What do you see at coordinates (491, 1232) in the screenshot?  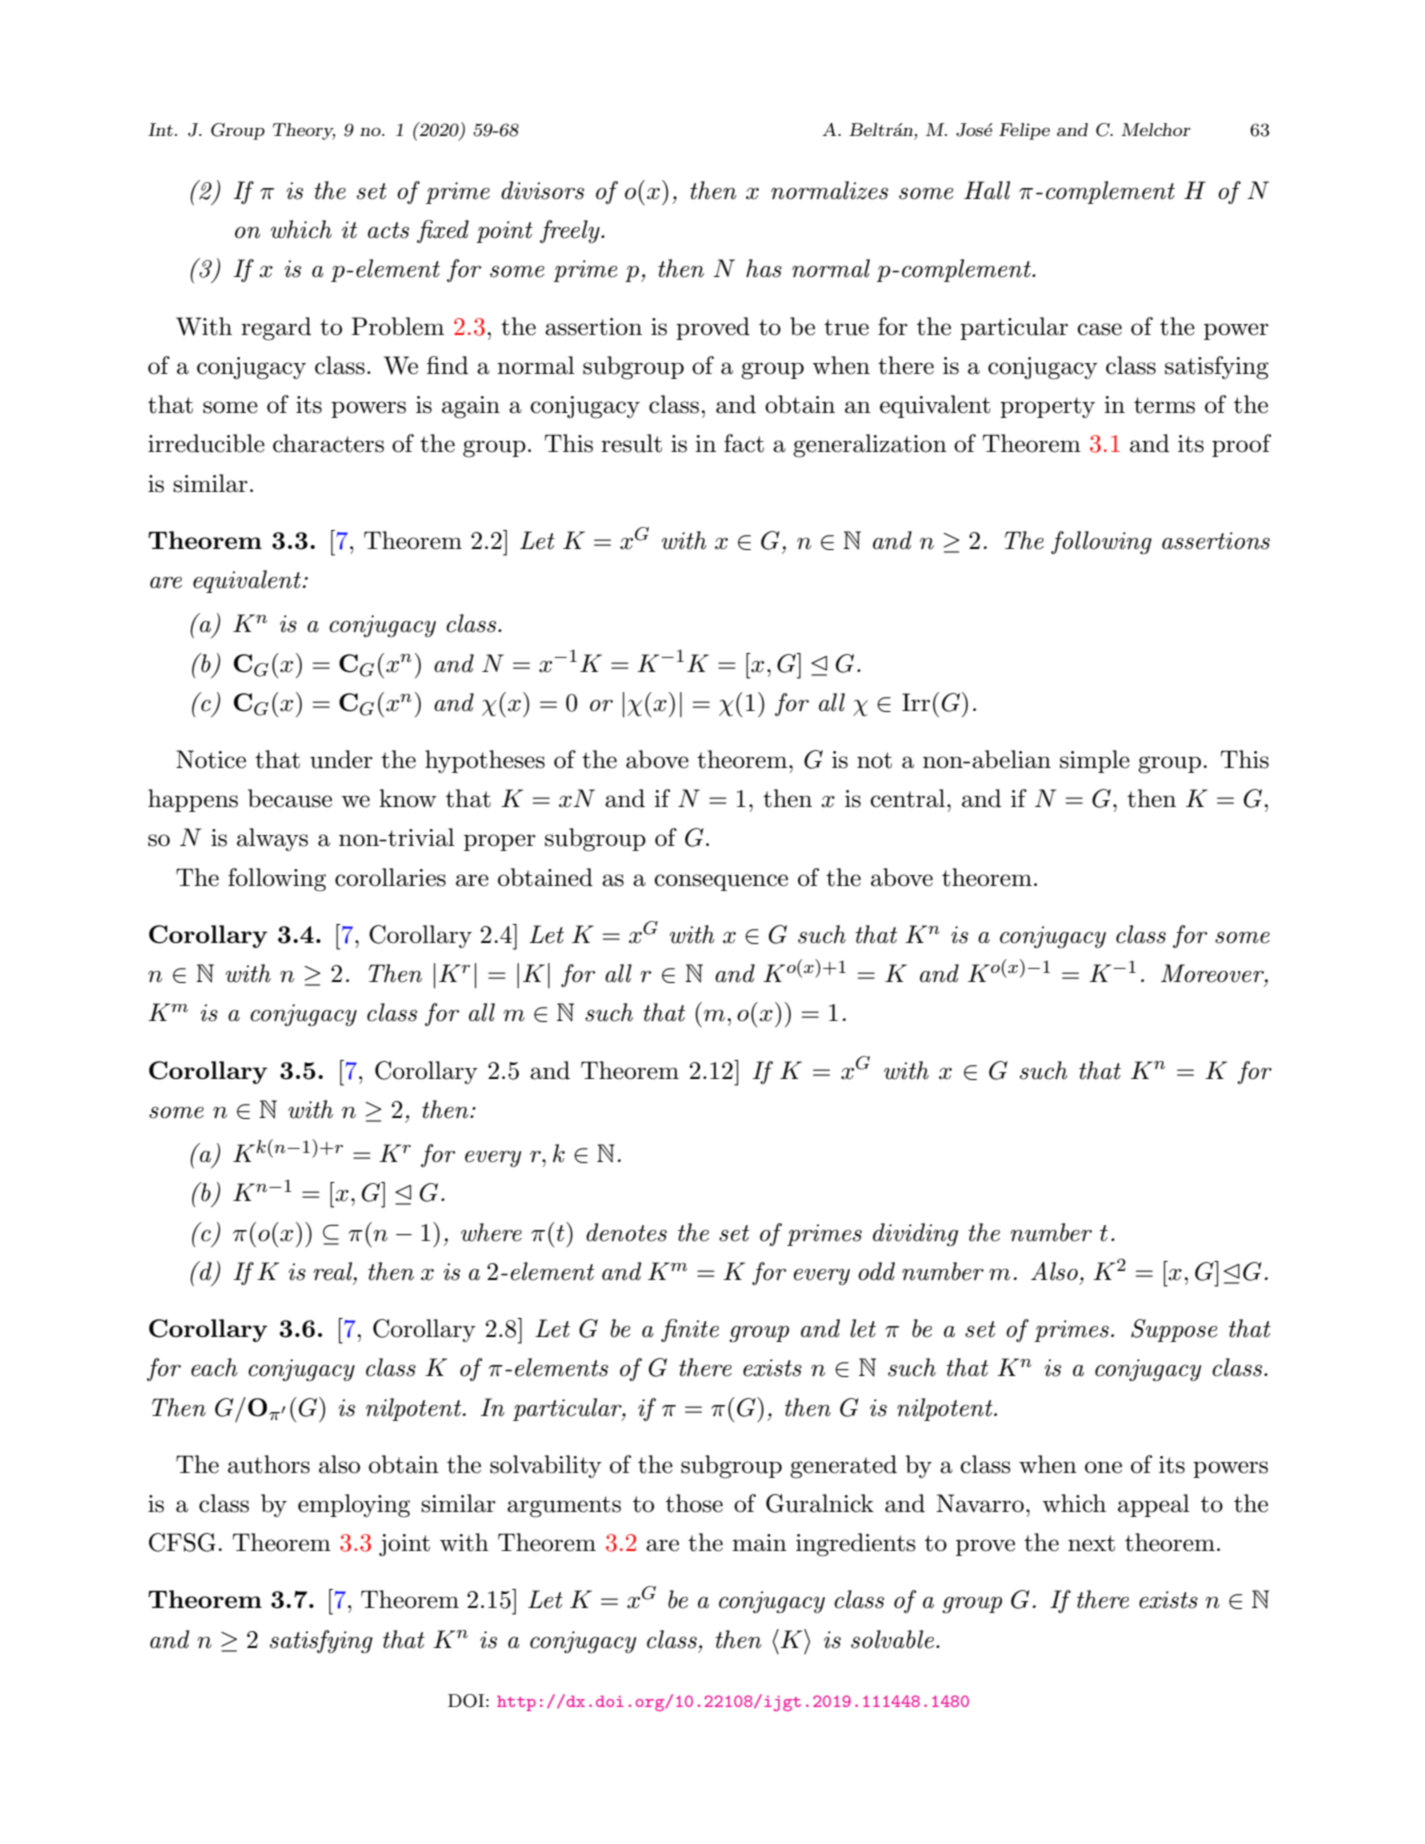 I see `where` at bounding box center [491, 1232].
